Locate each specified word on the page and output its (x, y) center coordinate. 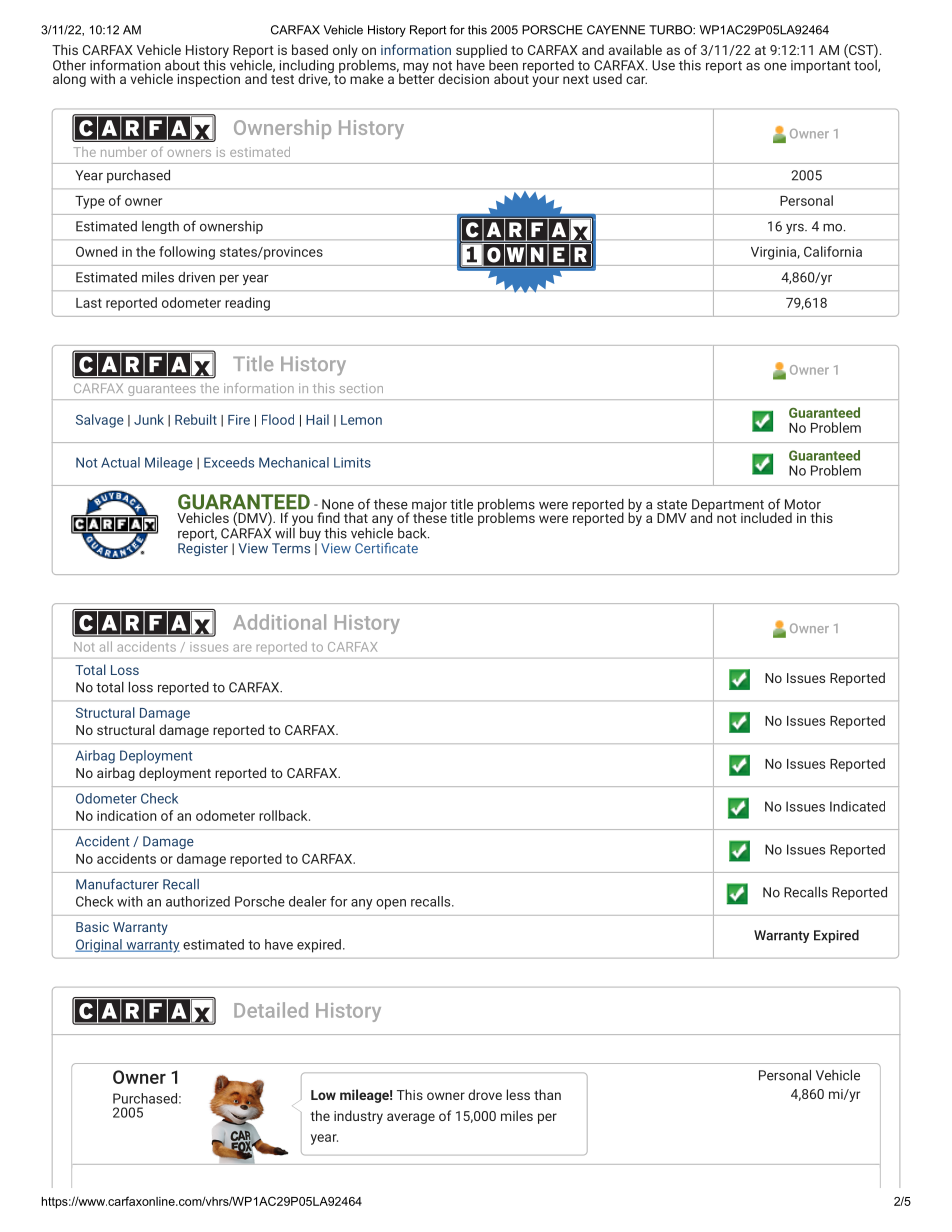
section (361, 388)
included (766, 517)
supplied (481, 51)
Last (89, 303)
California (833, 251)
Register (203, 549)
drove (485, 1094)
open (391, 904)
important (821, 66)
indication (127, 815)
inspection (209, 80)
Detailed (271, 1010)
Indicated (857, 806)
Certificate (386, 548)
